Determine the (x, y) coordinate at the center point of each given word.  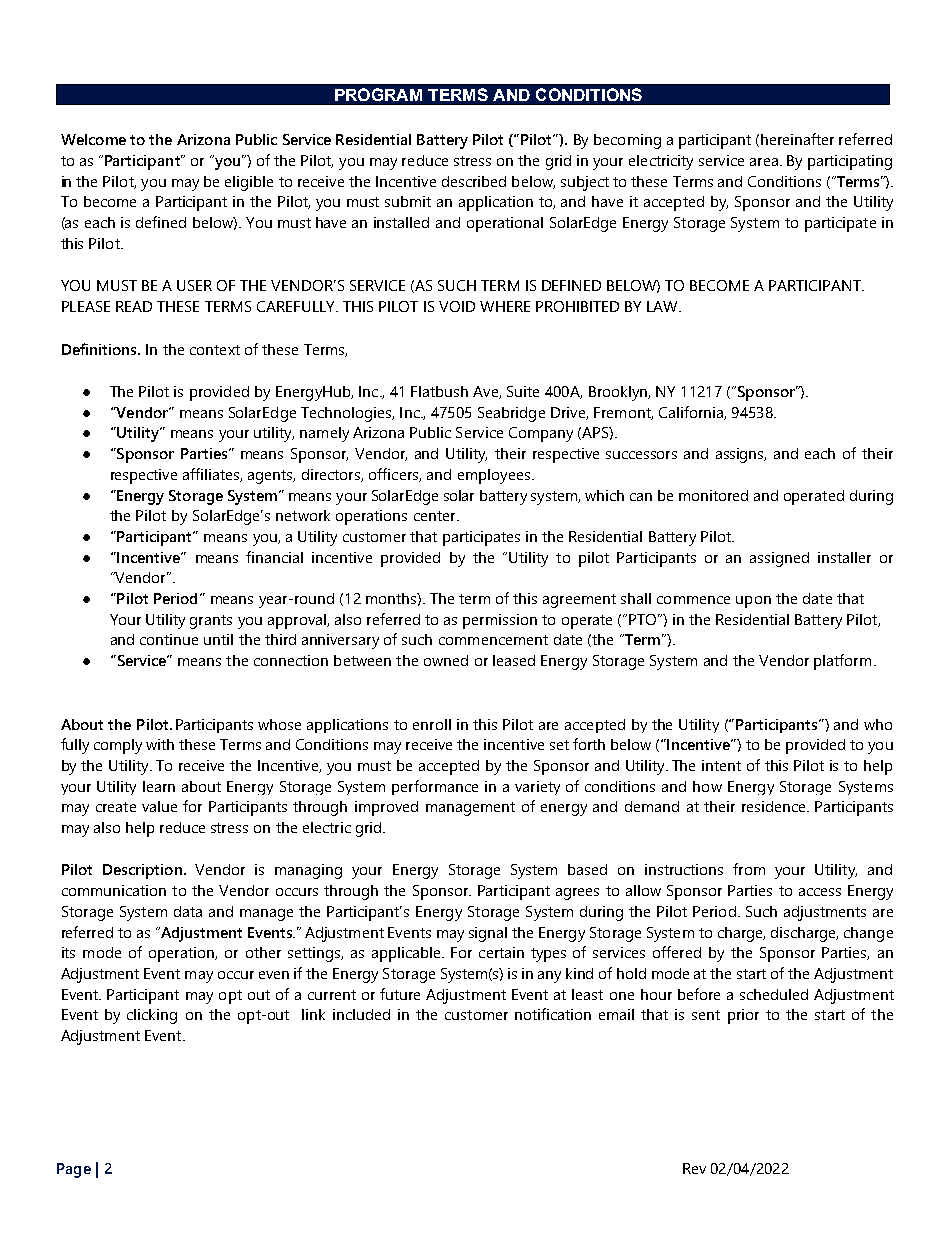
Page (74, 1170)
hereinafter (797, 139)
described (474, 181)
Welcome (93, 139)
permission (500, 621)
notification (553, 1014)
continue (169, 639)
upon (753, 602)
